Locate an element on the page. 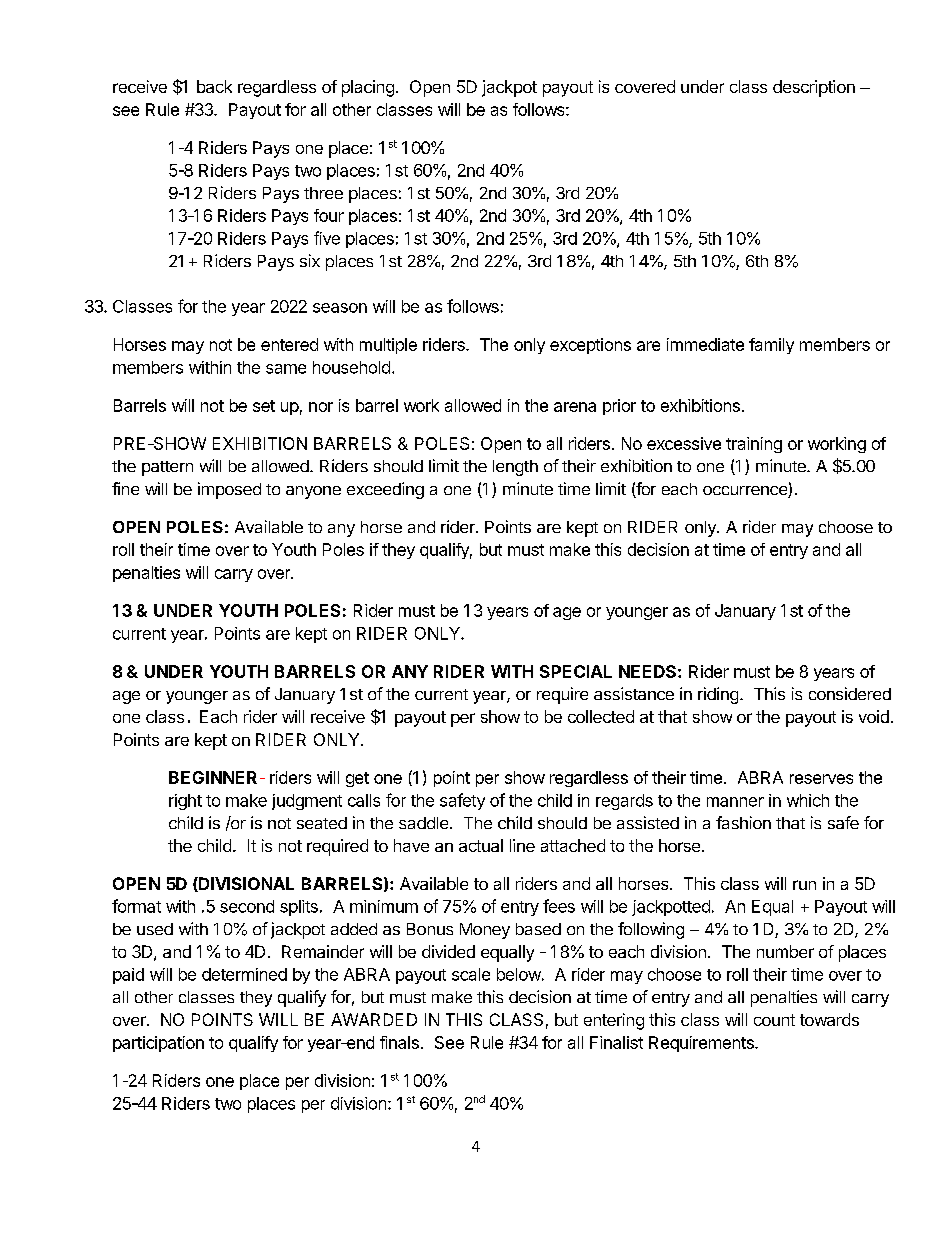 The height and width of the page is (1233, 952). training is located at coordinates (754, 445).
